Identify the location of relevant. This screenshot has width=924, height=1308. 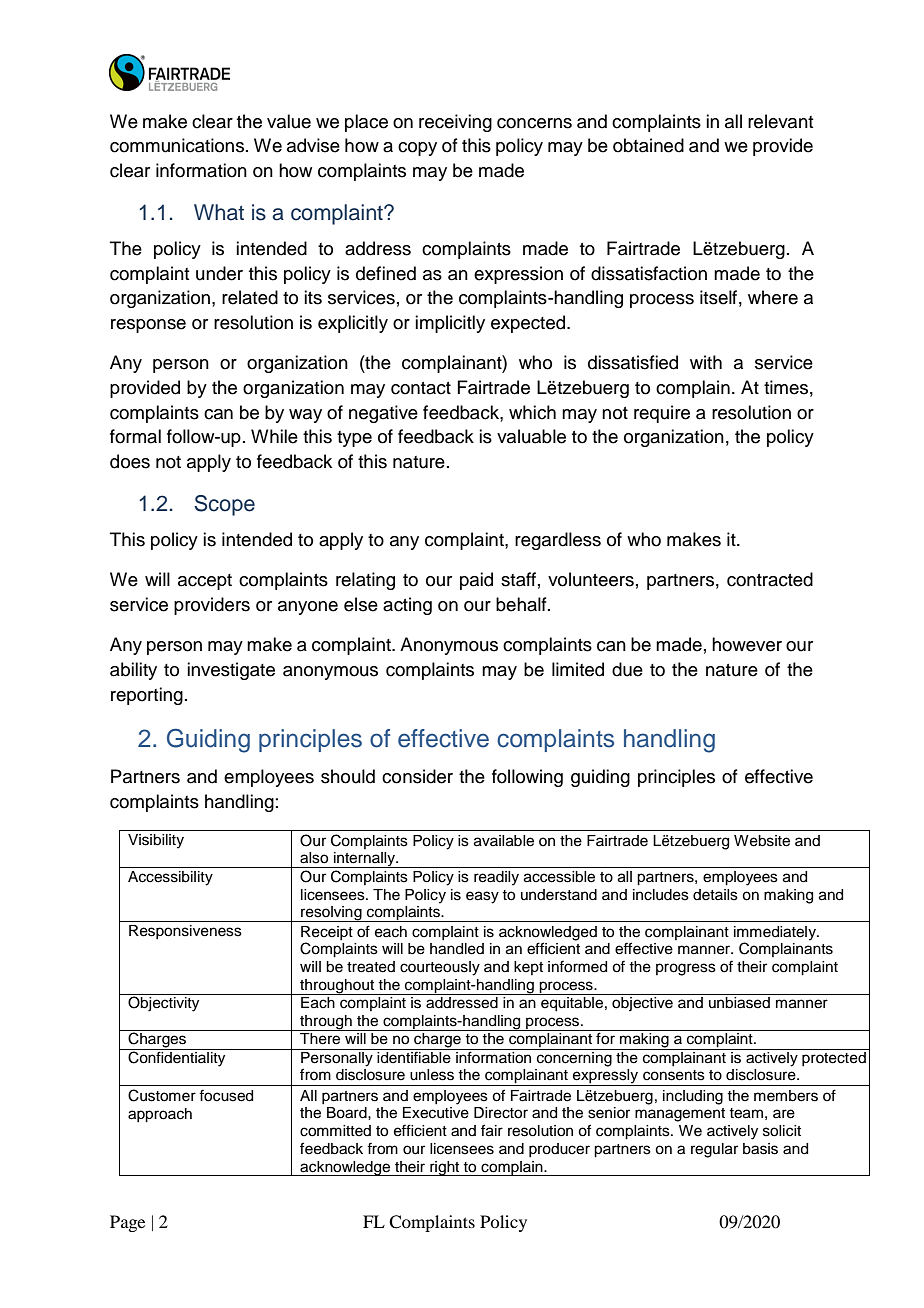
(780, 121).
